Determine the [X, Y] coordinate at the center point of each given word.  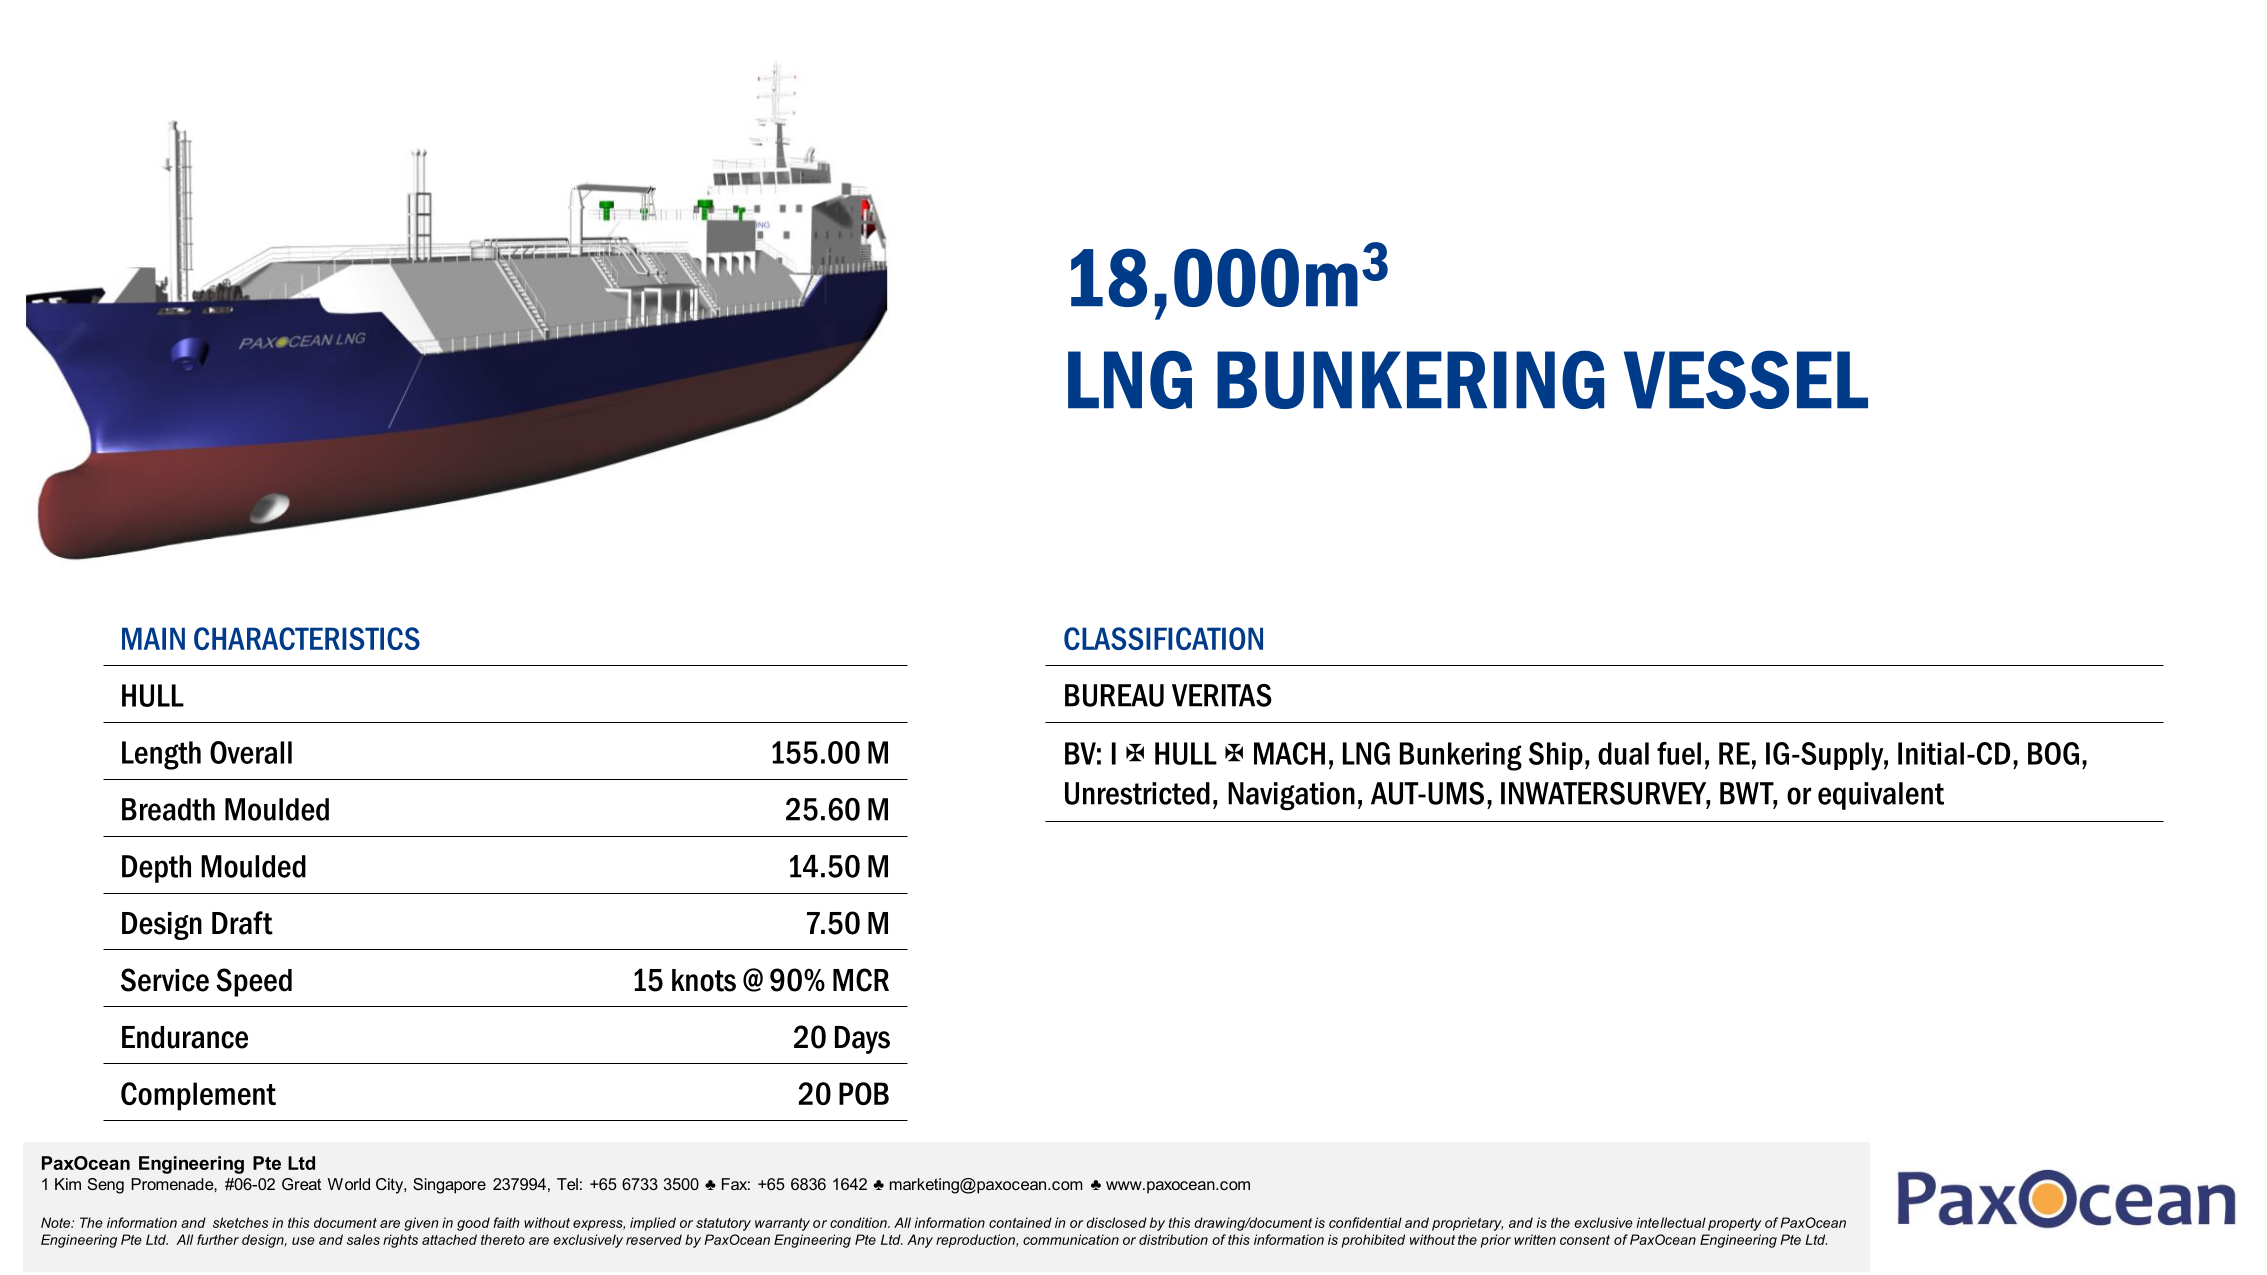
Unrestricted [1137, 793]
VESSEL [1746, 379]
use [303, 1241]
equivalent [1881, 796]
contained [1020, 1222]
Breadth [168, 809]
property [1734, 1224]
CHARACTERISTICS [307, 638]
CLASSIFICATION [1163, 638]
